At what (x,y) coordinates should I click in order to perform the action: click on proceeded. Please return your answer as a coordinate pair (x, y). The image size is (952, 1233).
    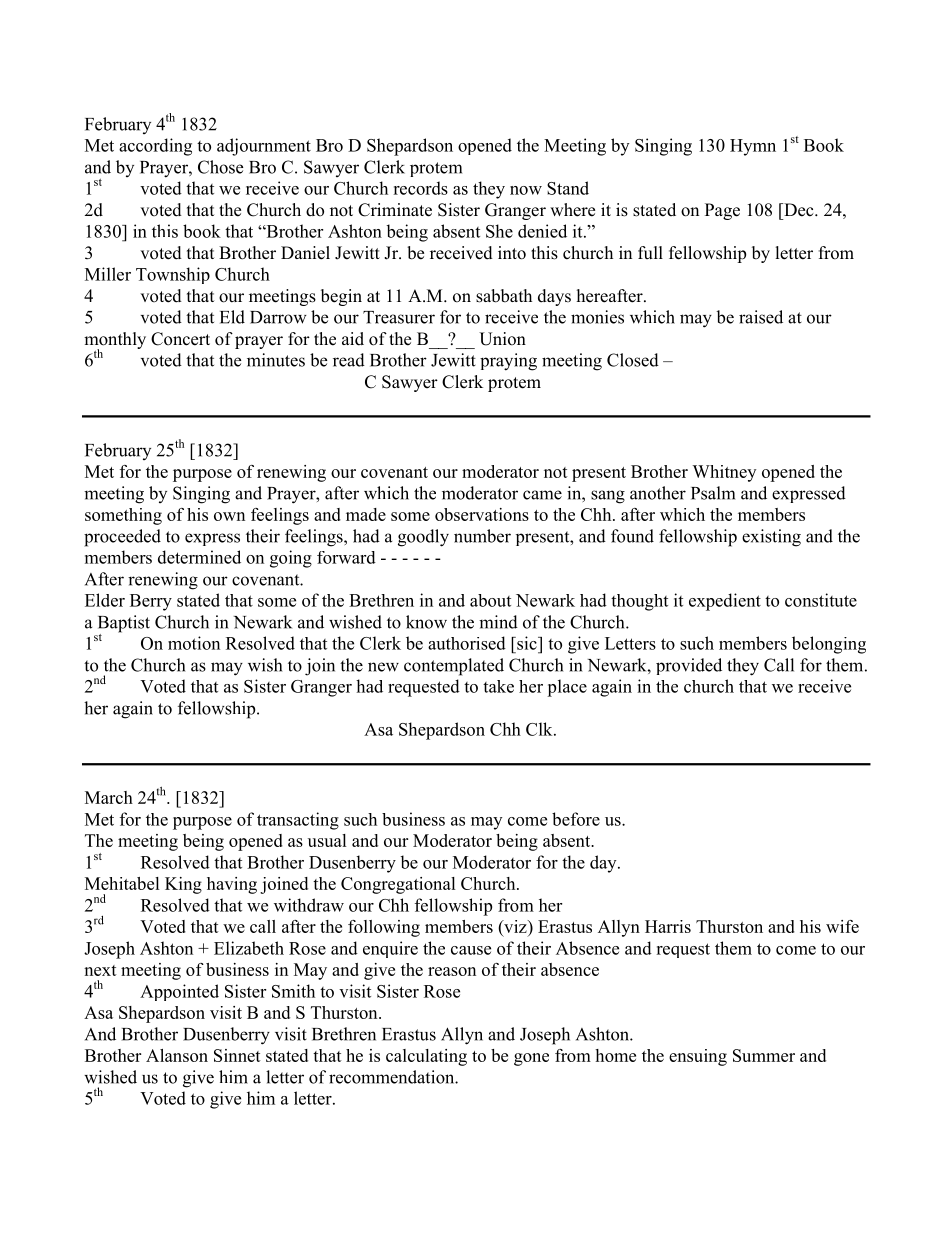
    Looking at the image, I should click on (122, 538).
